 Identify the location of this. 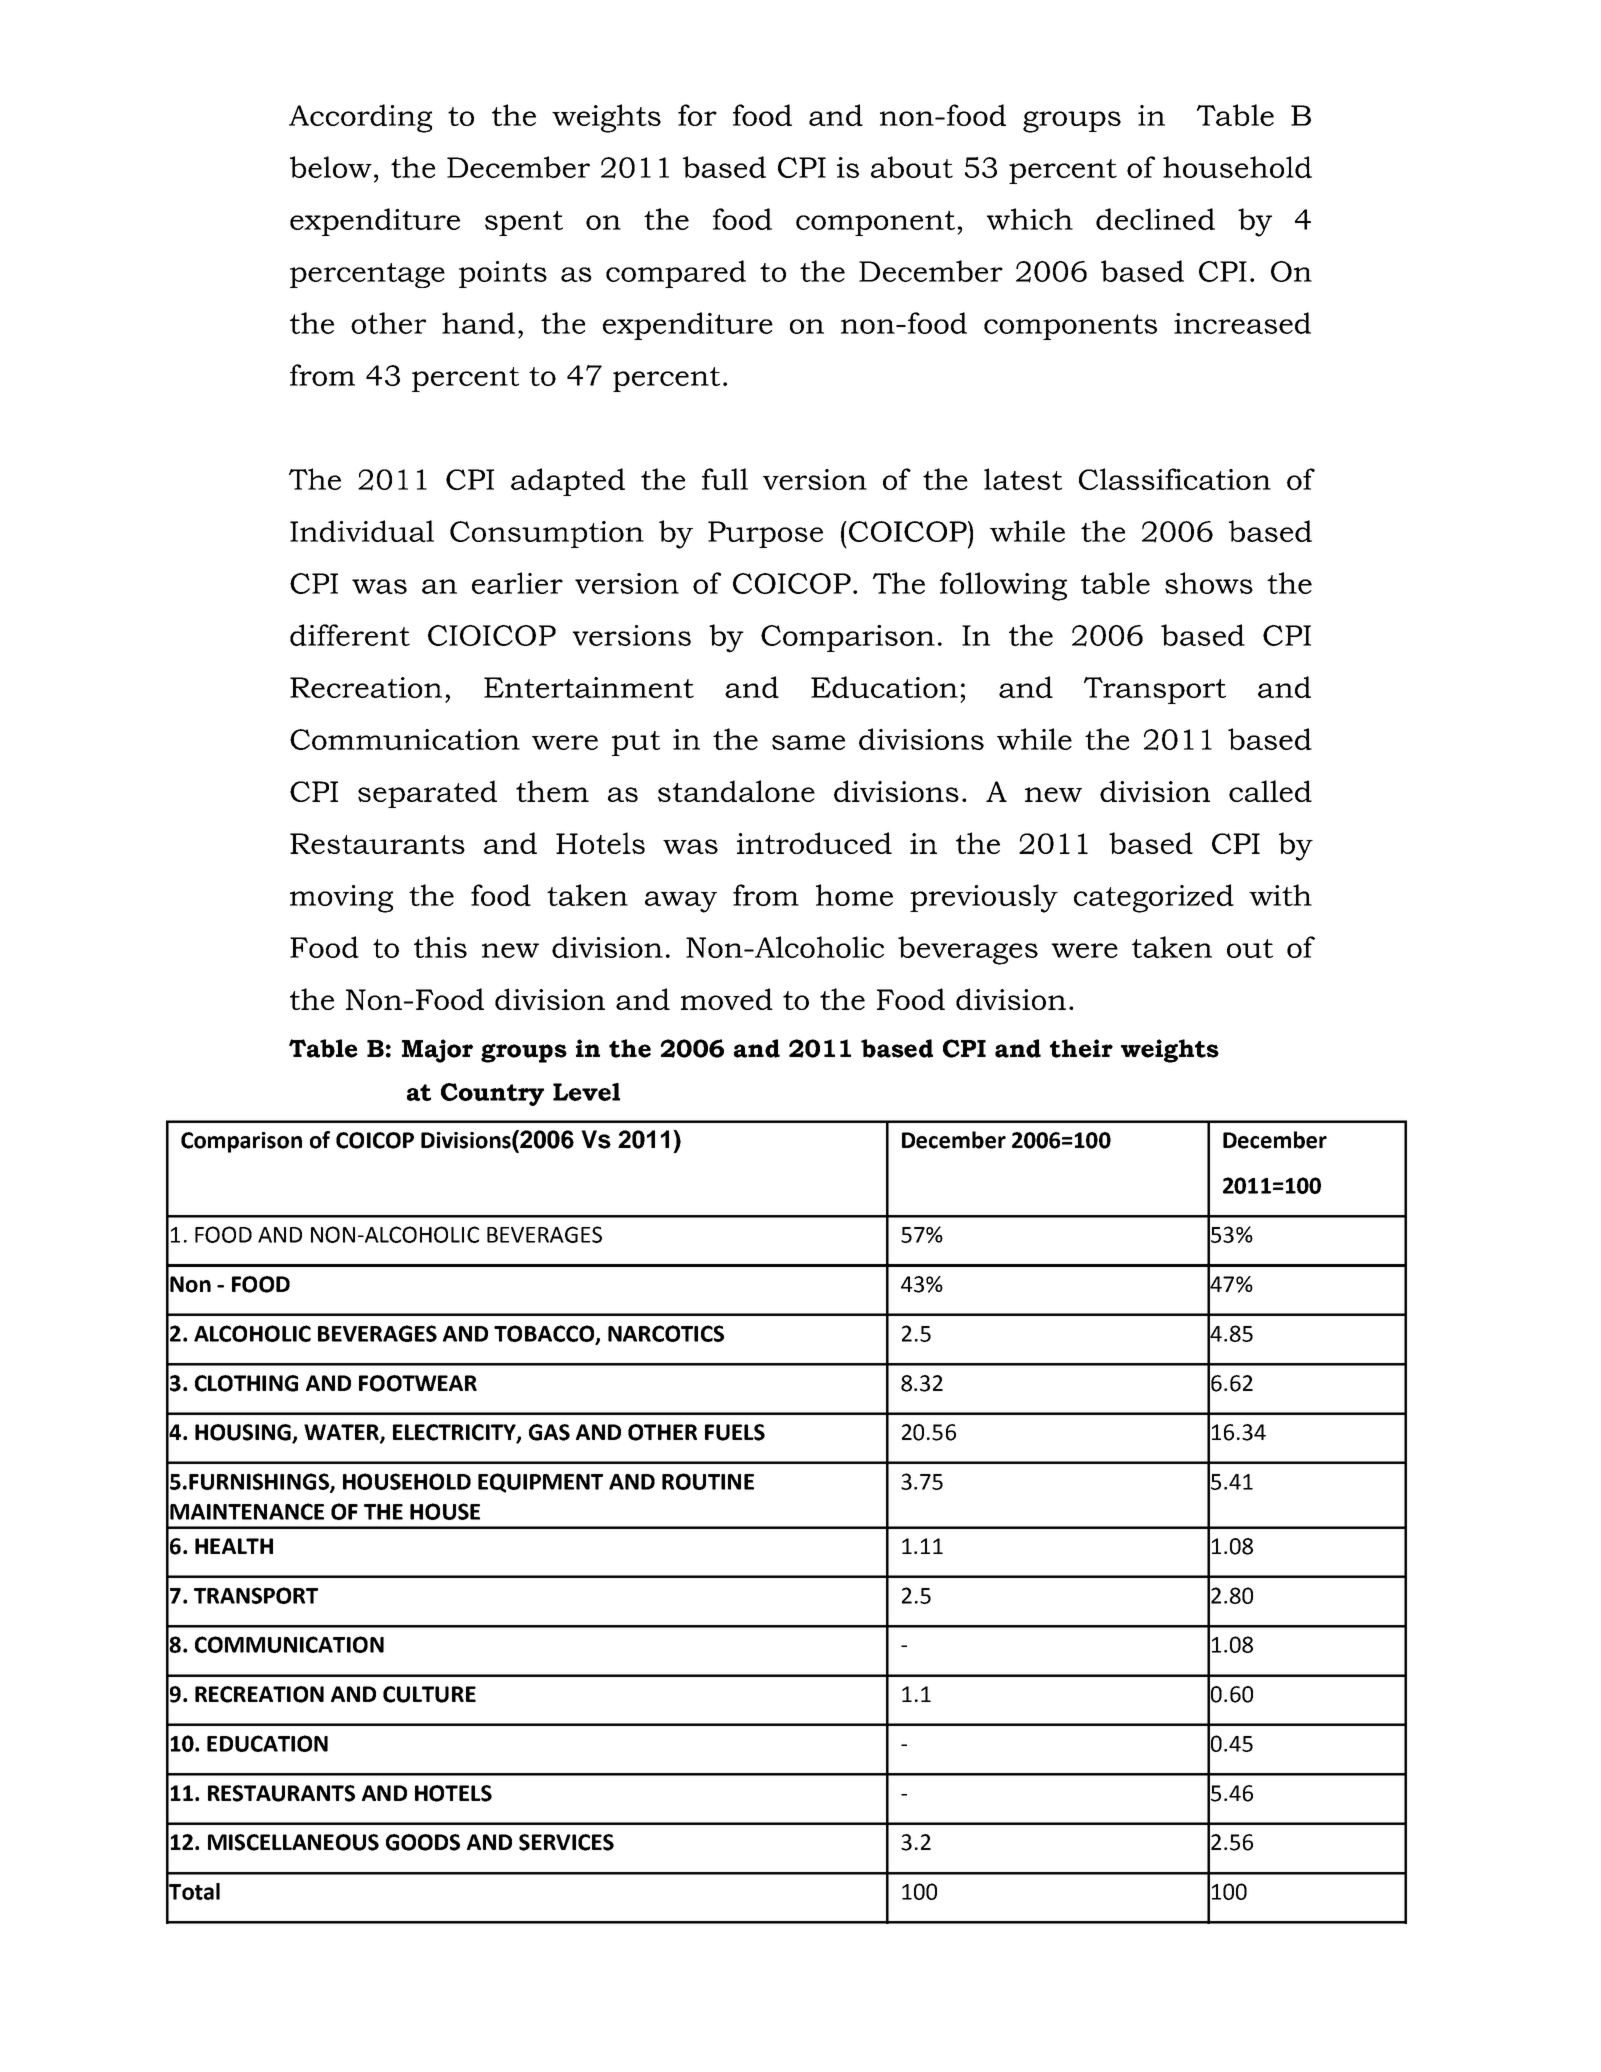
(440, 947).
